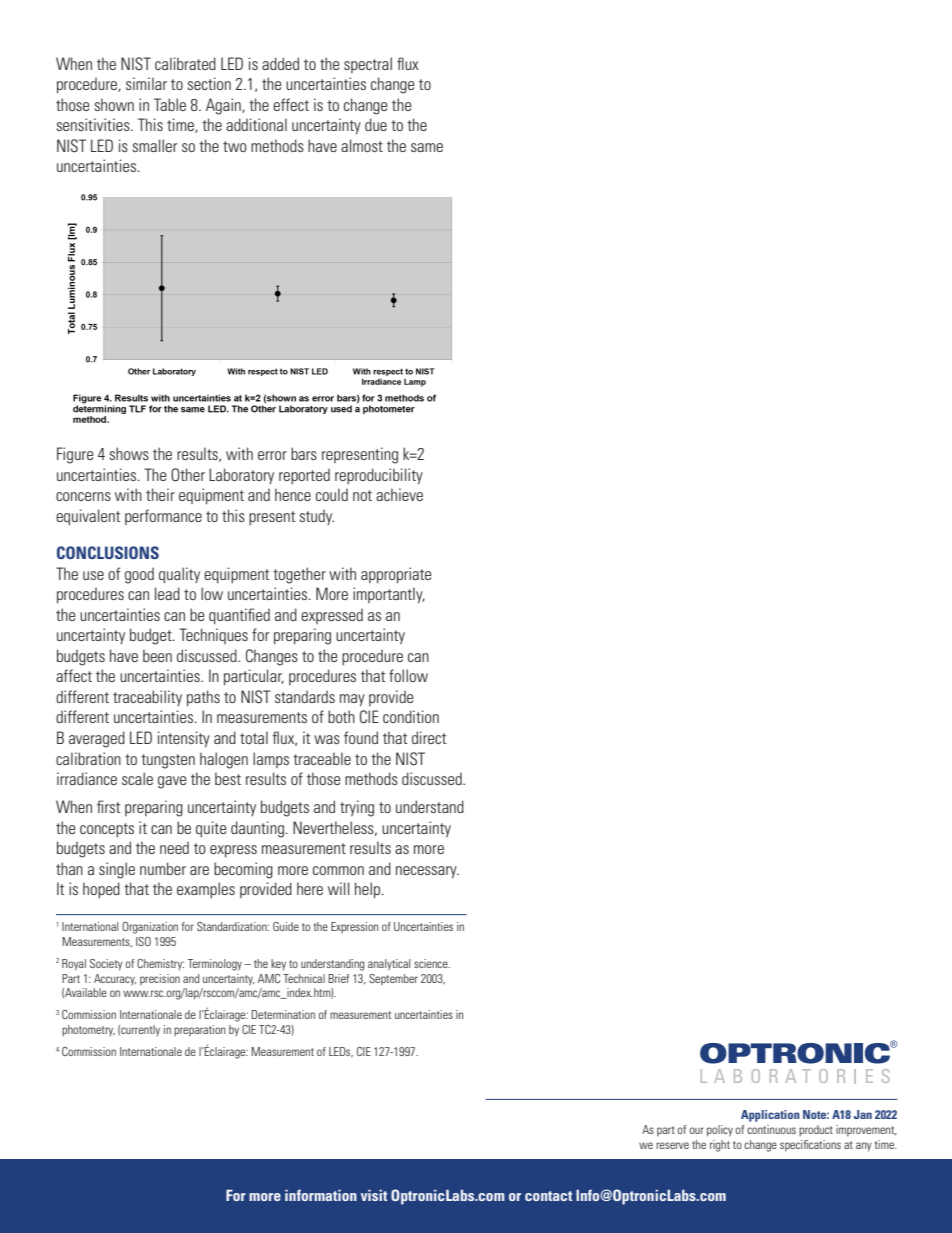 The height and width of the screenshot is (1233, 952). I want to click on contact, so click(548, 1196).
